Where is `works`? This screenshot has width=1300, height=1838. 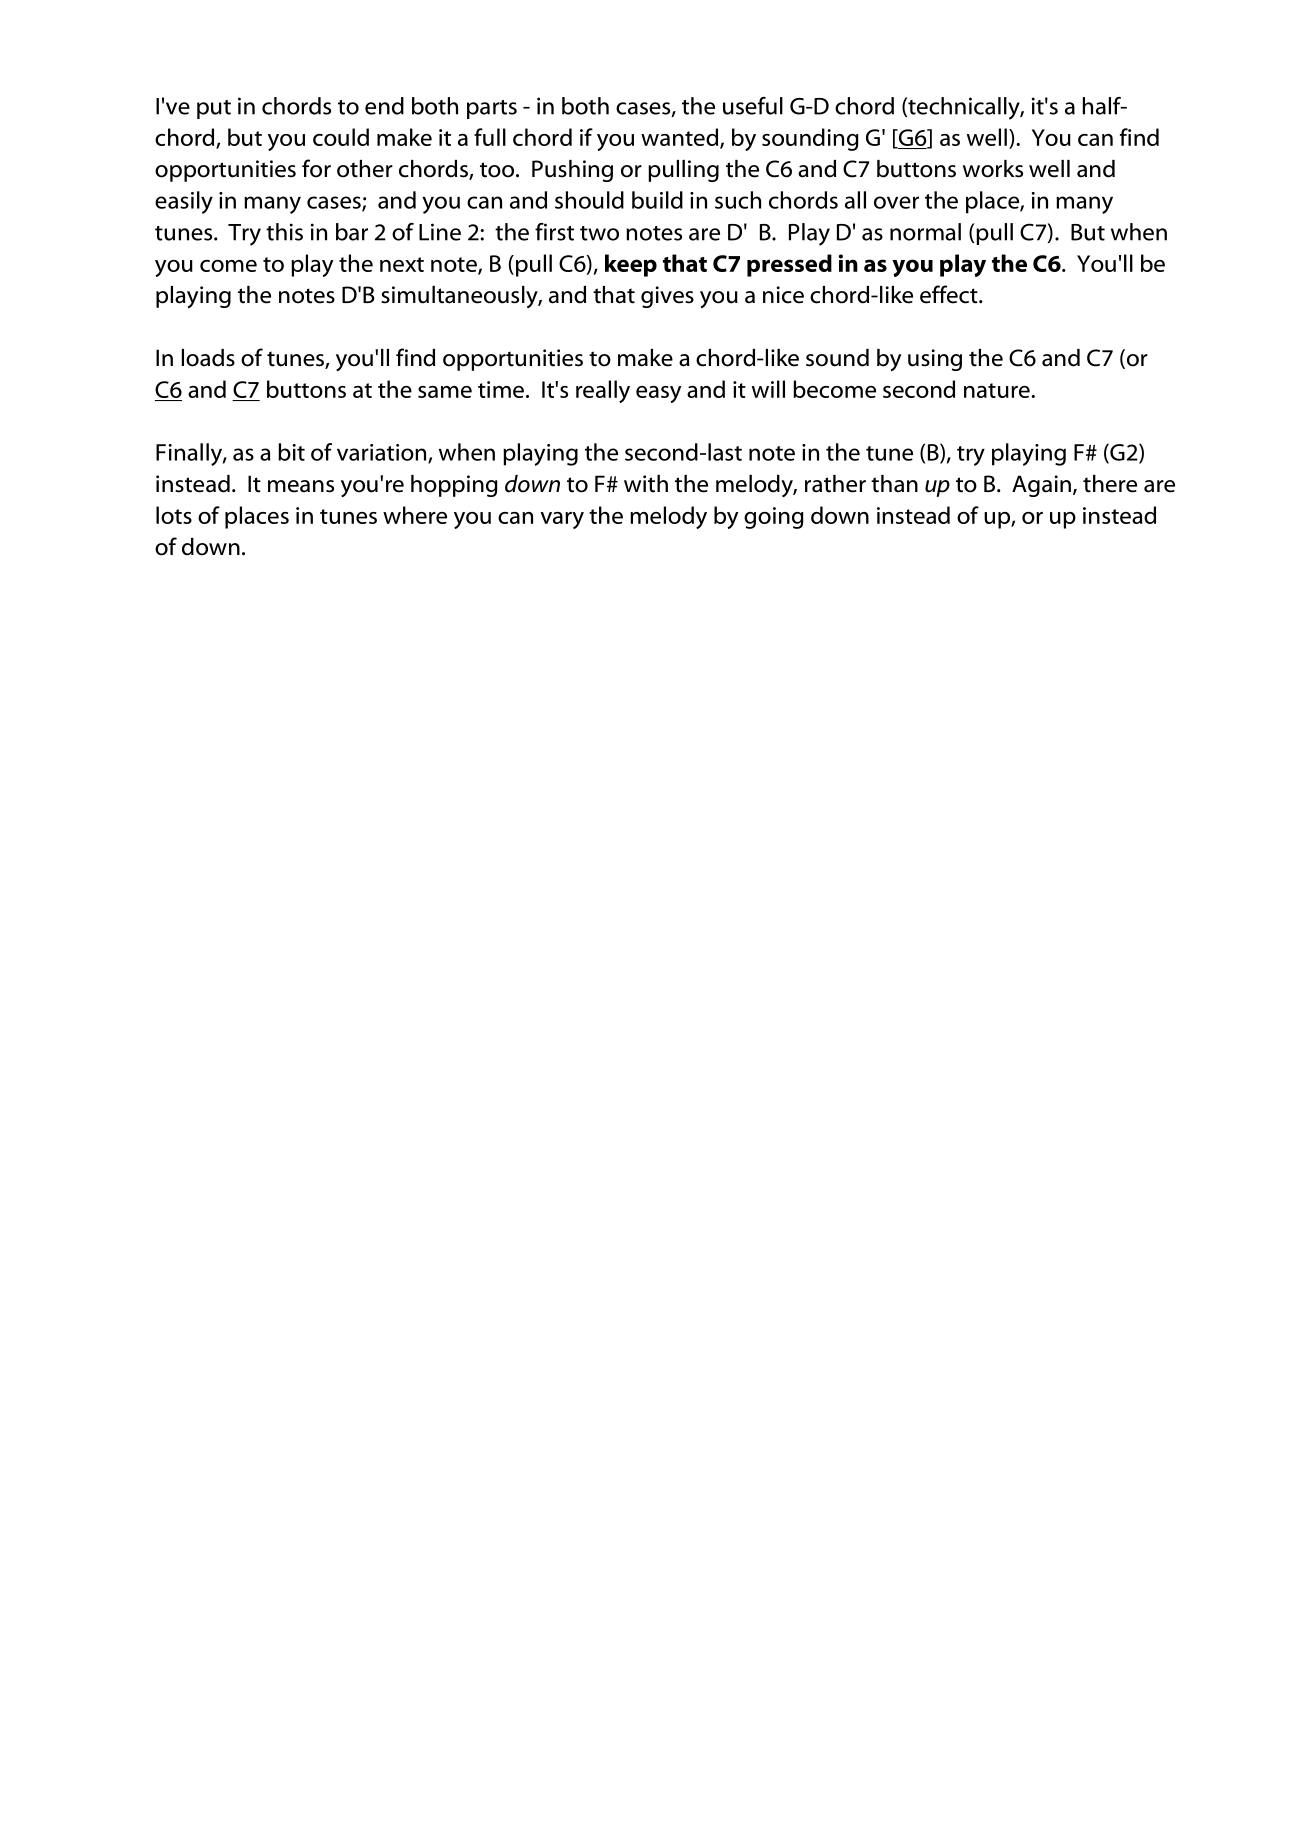 works is located at coordinates (993, 169).
